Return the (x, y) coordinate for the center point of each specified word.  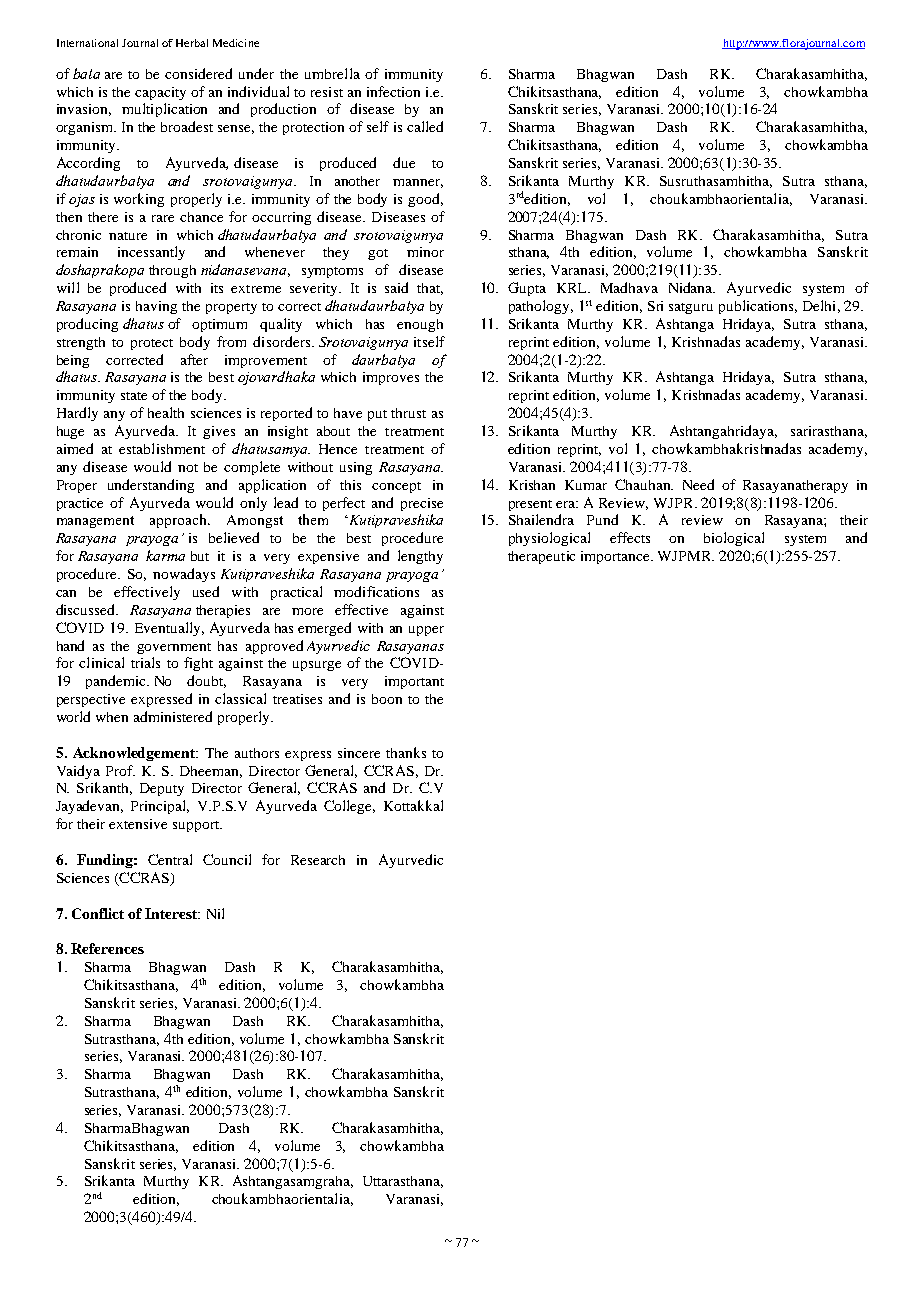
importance (617, 557)
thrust (408, 413)
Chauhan (644, 484)
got (378, 254)
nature (128, 236)
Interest (172, 913)
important (414, 682)
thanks (406, 752)
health (166, 412)
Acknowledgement (135, 754)
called (425, 126)
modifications (376, 591)
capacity (160, 93)
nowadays (184, 575)
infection (393, 91)
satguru (691, 308)
